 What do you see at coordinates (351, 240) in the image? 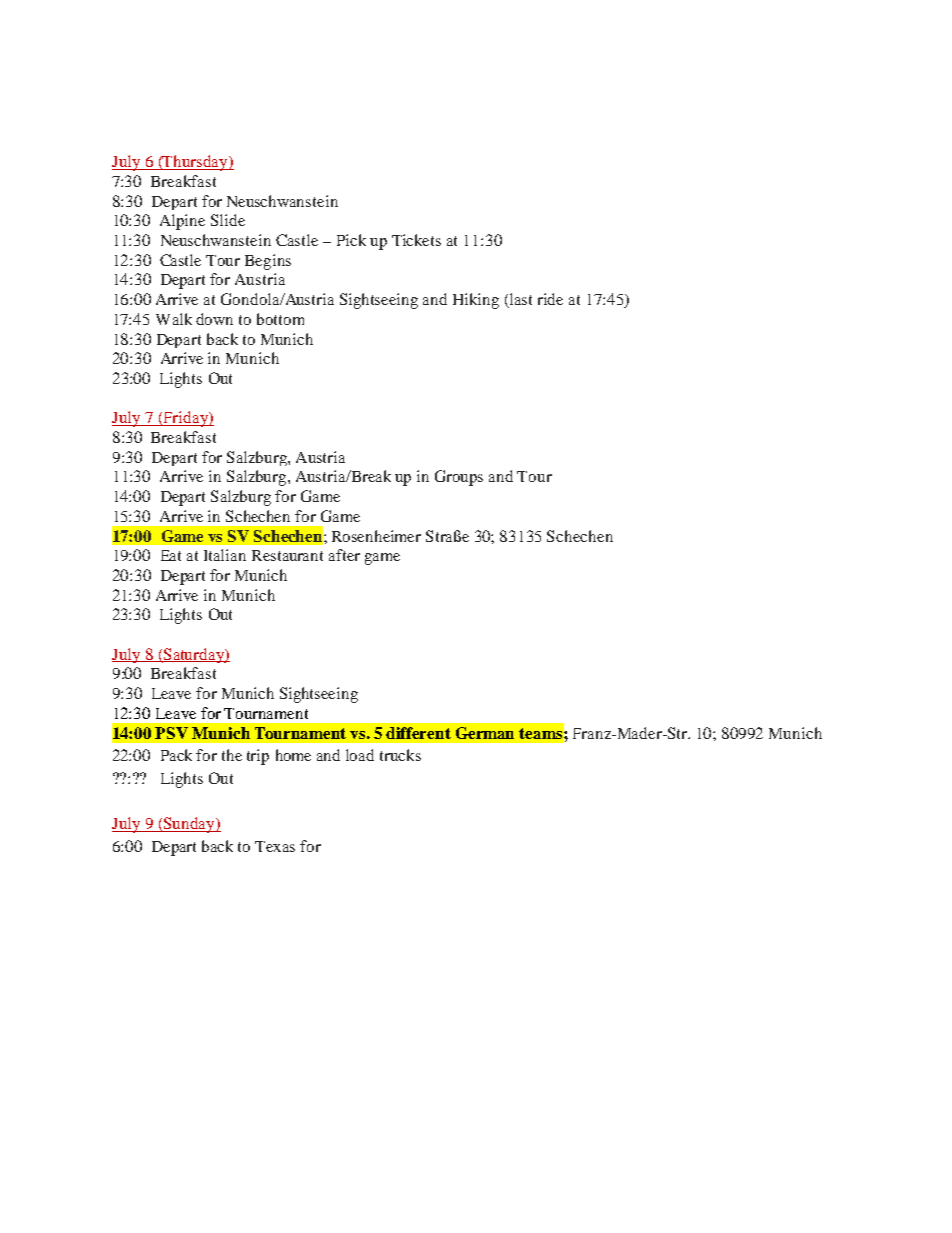
I see `Pick` at bounding box center [351, 240].
